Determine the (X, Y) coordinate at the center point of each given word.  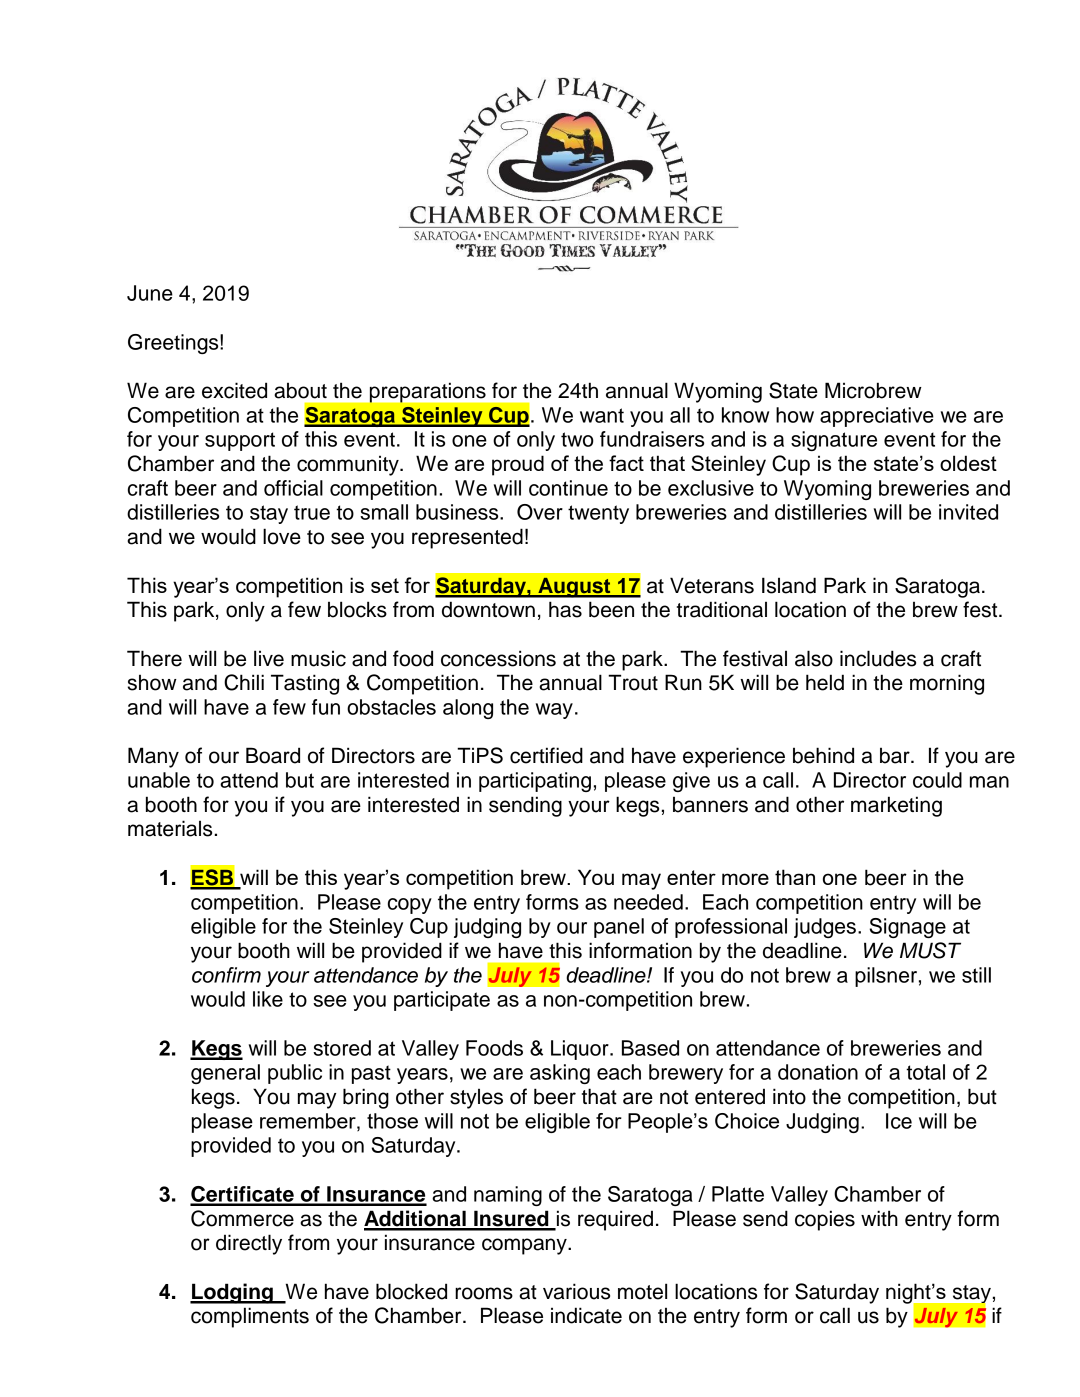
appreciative (877, 417)
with (879, 1218)
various (576, 1291)
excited (234, 390)
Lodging (232, 1293)
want (602, 415)
